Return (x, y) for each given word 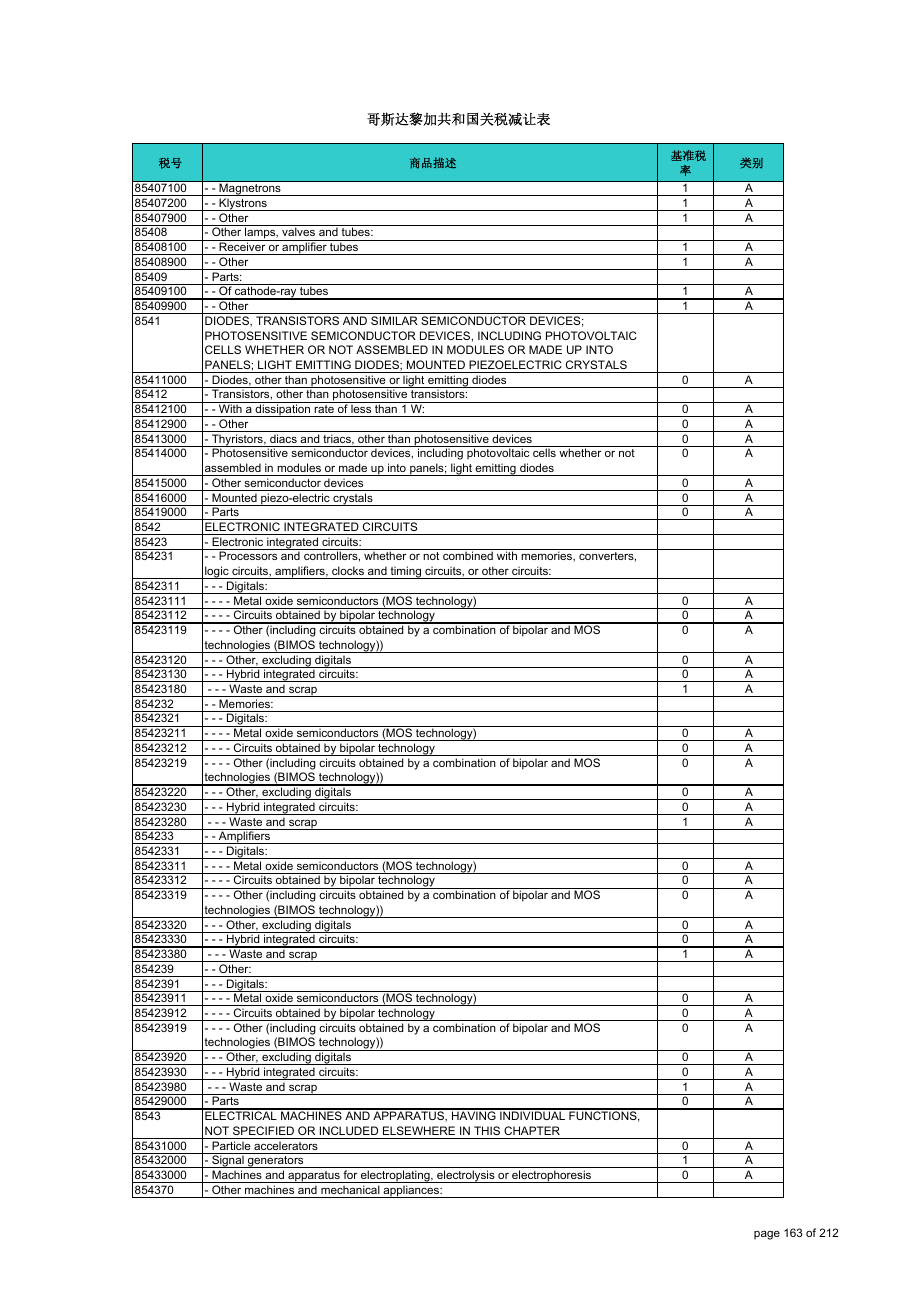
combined (468, 555)
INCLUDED (349, 1130)
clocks (348, 570)
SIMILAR (394, 320)
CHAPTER (532, 1130)
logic (217, 572)
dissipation (283, 410)
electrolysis (466, 1176)
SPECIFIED (263, 1130)
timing (406, 572)
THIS (487, 1130)
